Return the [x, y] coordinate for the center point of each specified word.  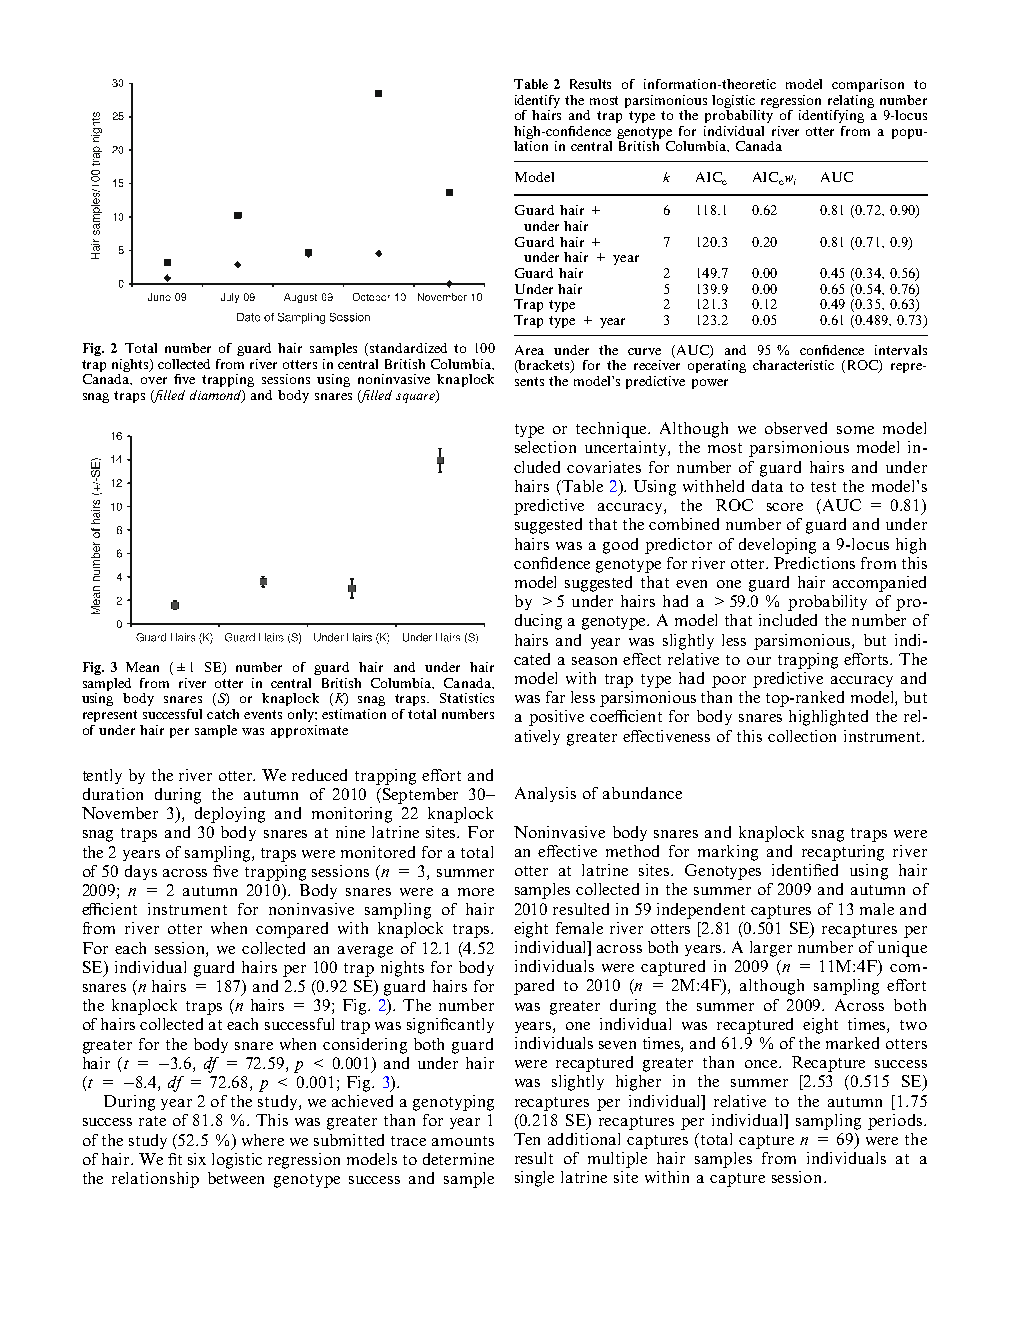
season [594, 661]
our [759, 661]
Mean [142, 667]
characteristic [793, 365]
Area [529, 350]
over [154, 380]
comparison [868, 85]
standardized [408, 348]
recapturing [843, 853]
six [197, 1159]
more [476, 892]
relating [851, 101]
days [141, 872]
